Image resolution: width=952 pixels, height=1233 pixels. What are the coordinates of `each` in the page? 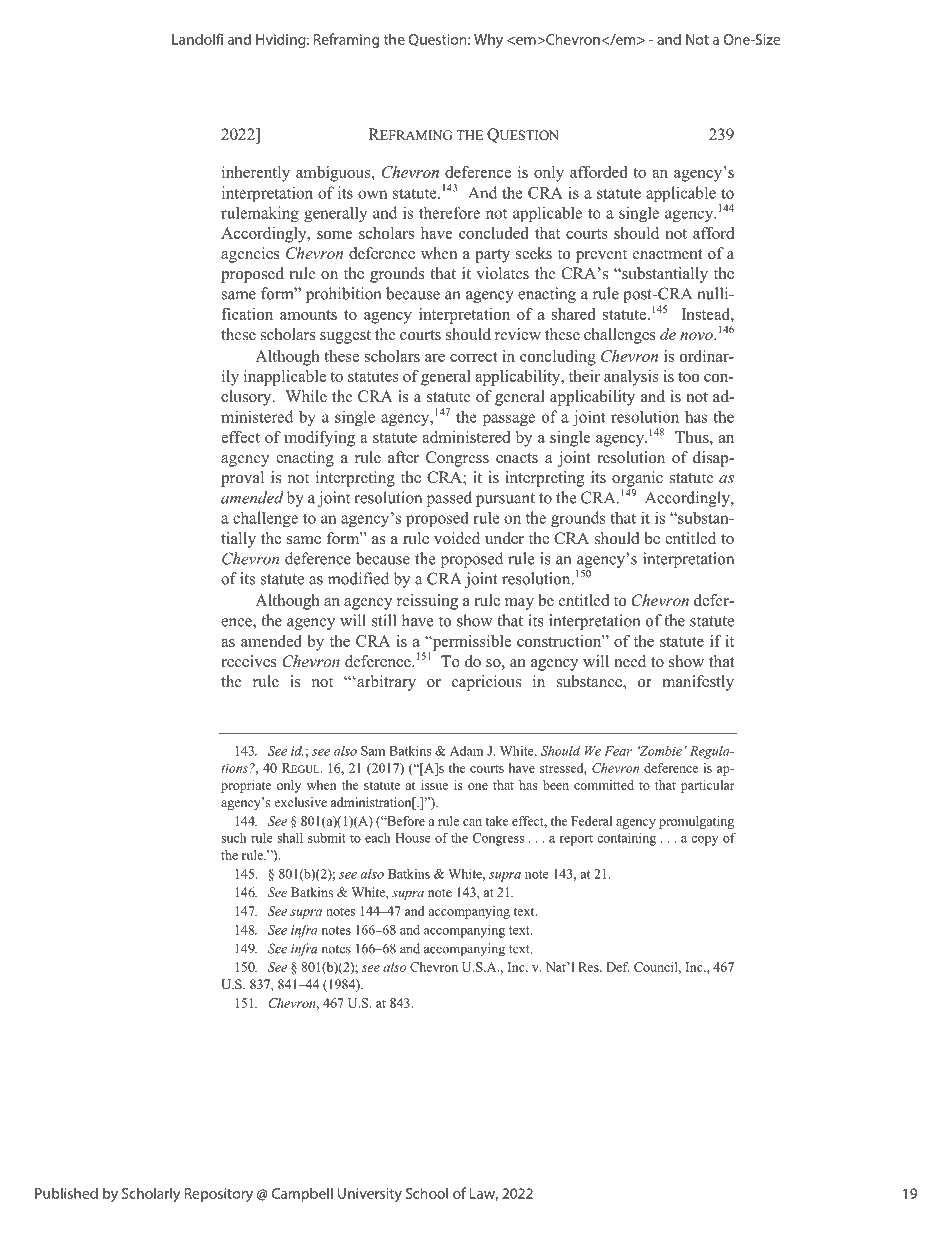 It's located at (378, 837).
